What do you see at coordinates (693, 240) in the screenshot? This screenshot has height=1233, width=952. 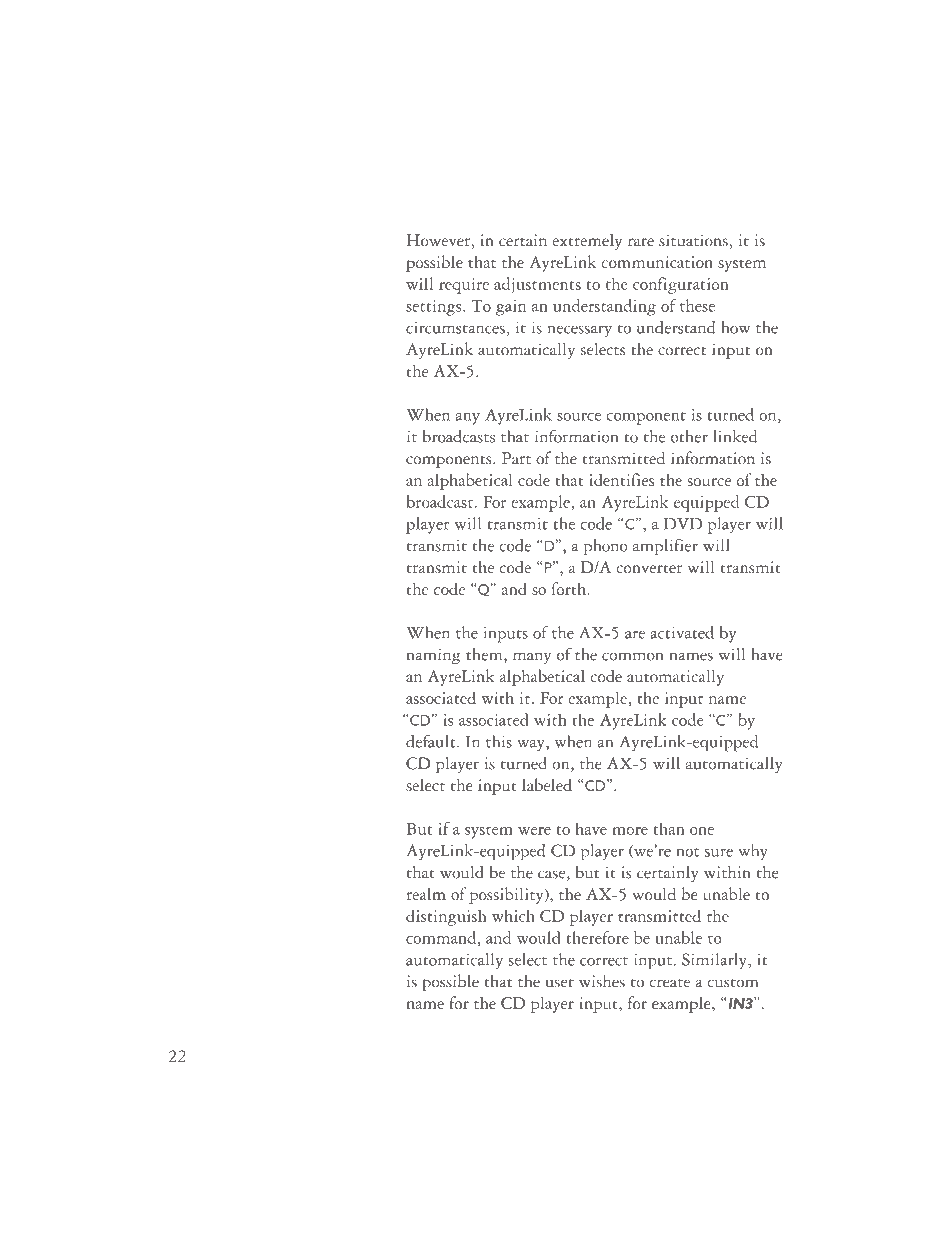 I see `situations` at bounding box center [693, 240].
